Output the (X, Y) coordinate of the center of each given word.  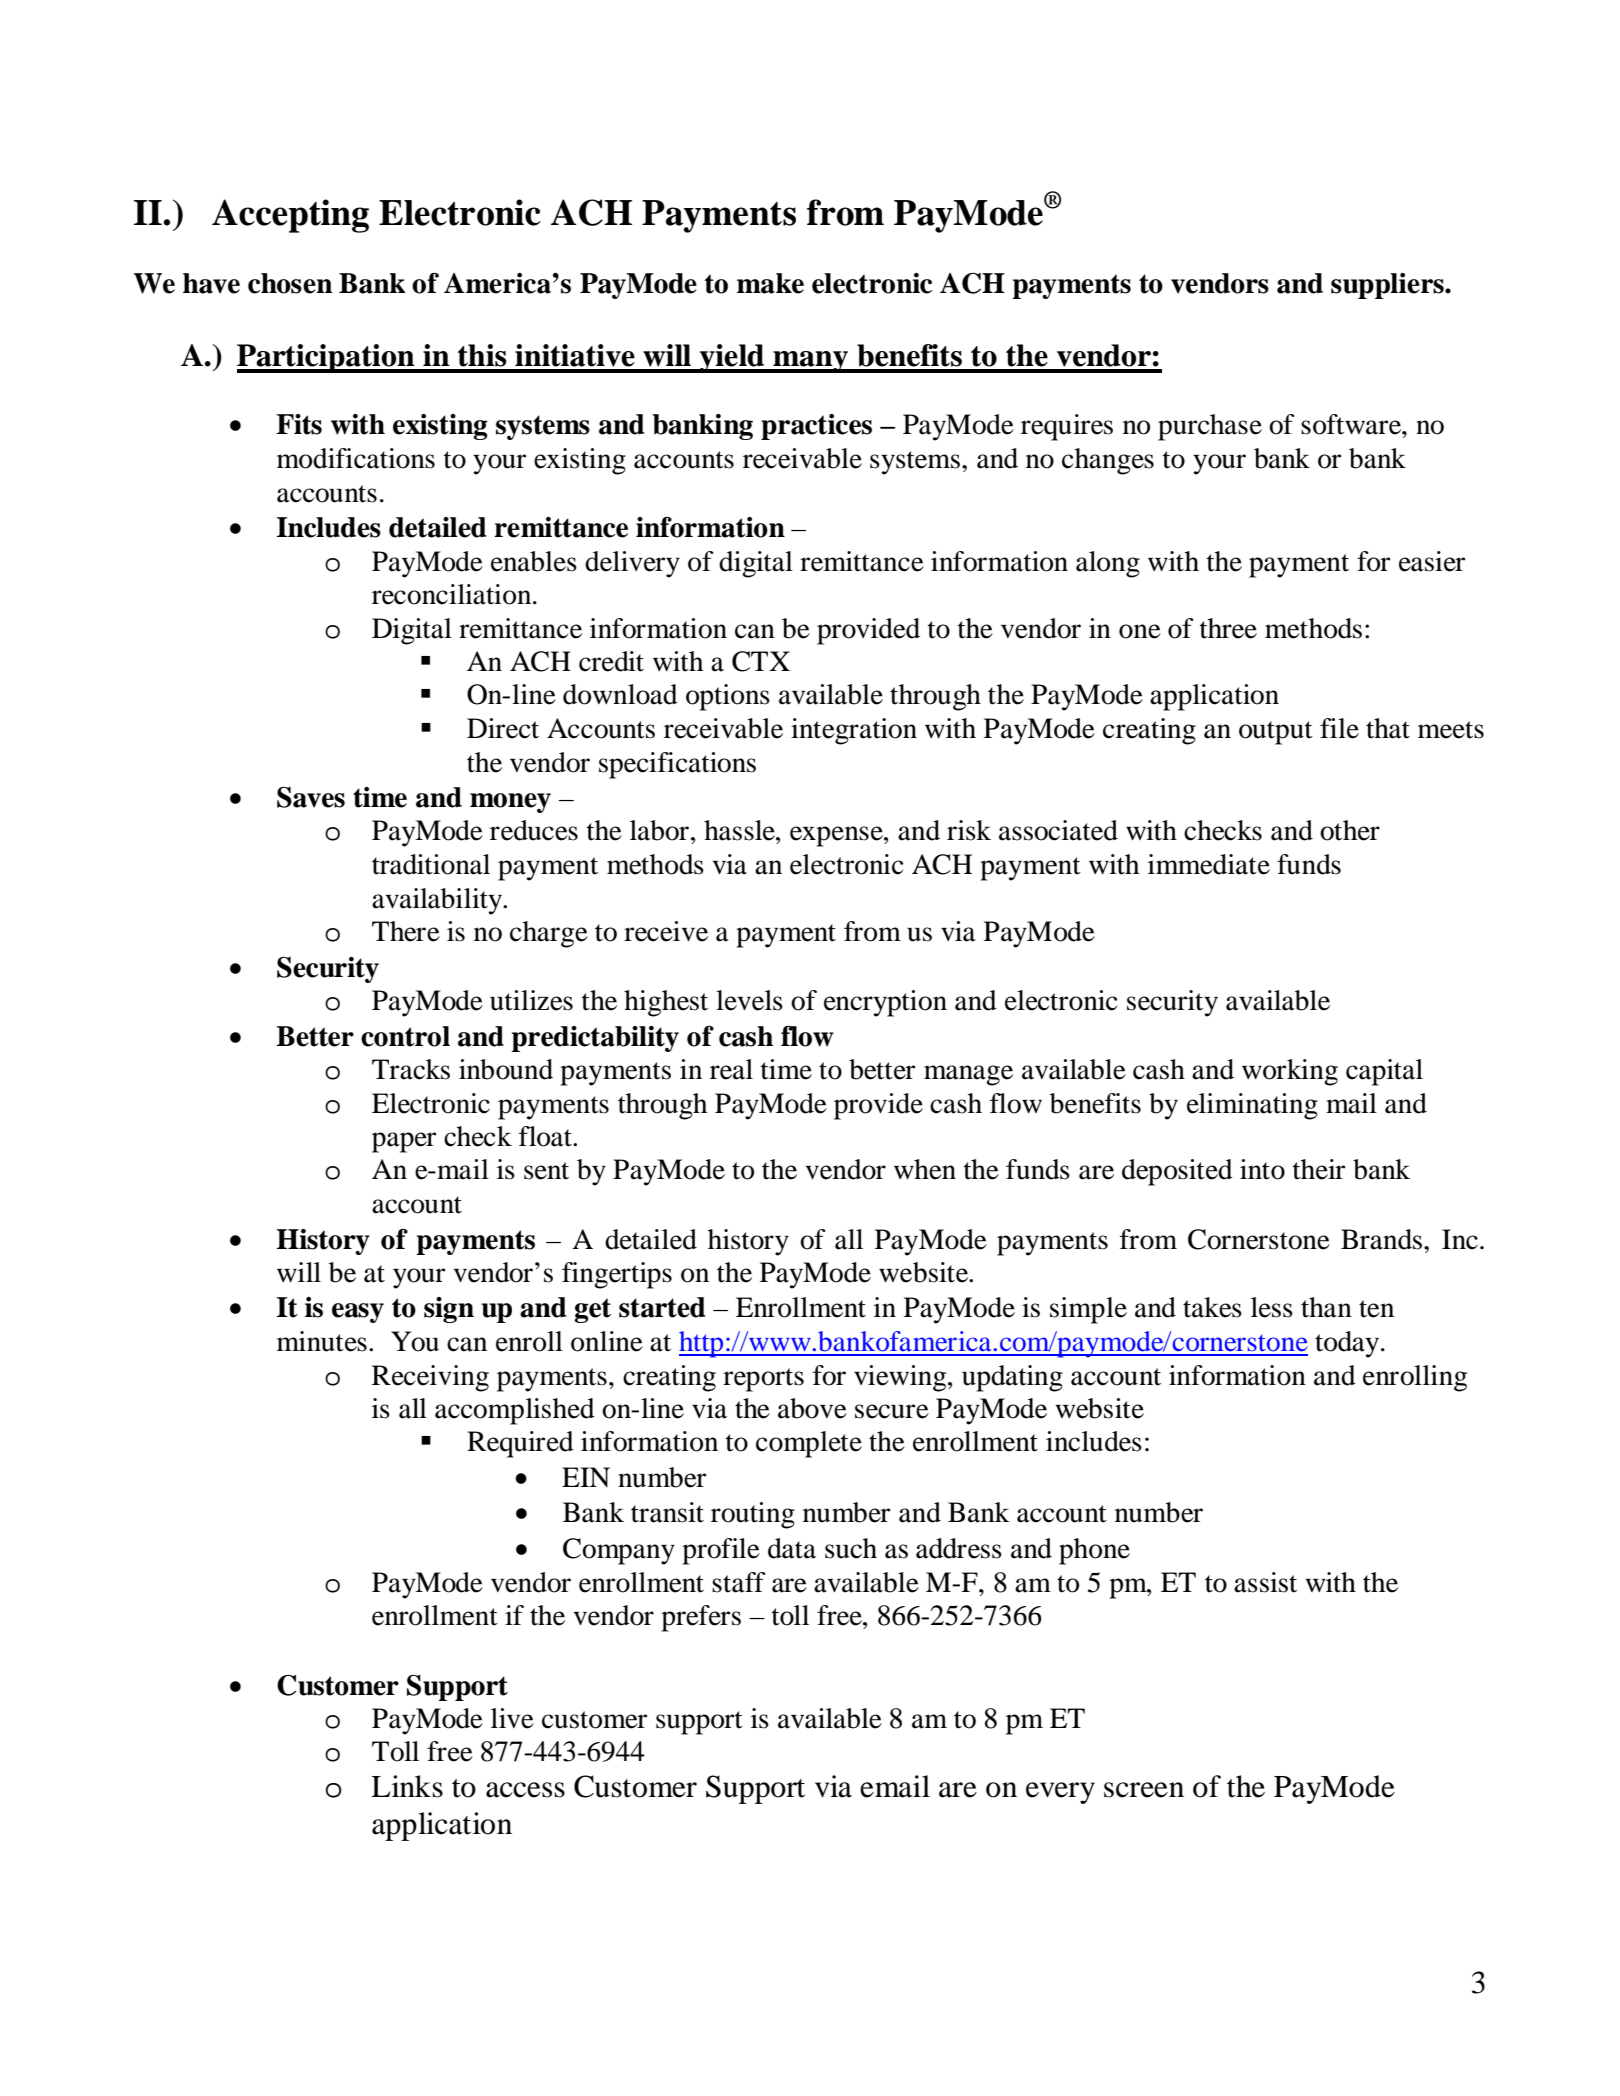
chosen (290, 283)
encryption (885, 1003)
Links (407, 1786)
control (405, 1036)
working (1290, 1072)
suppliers (1388, 286)
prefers (701, 1618)
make (770, 283)
